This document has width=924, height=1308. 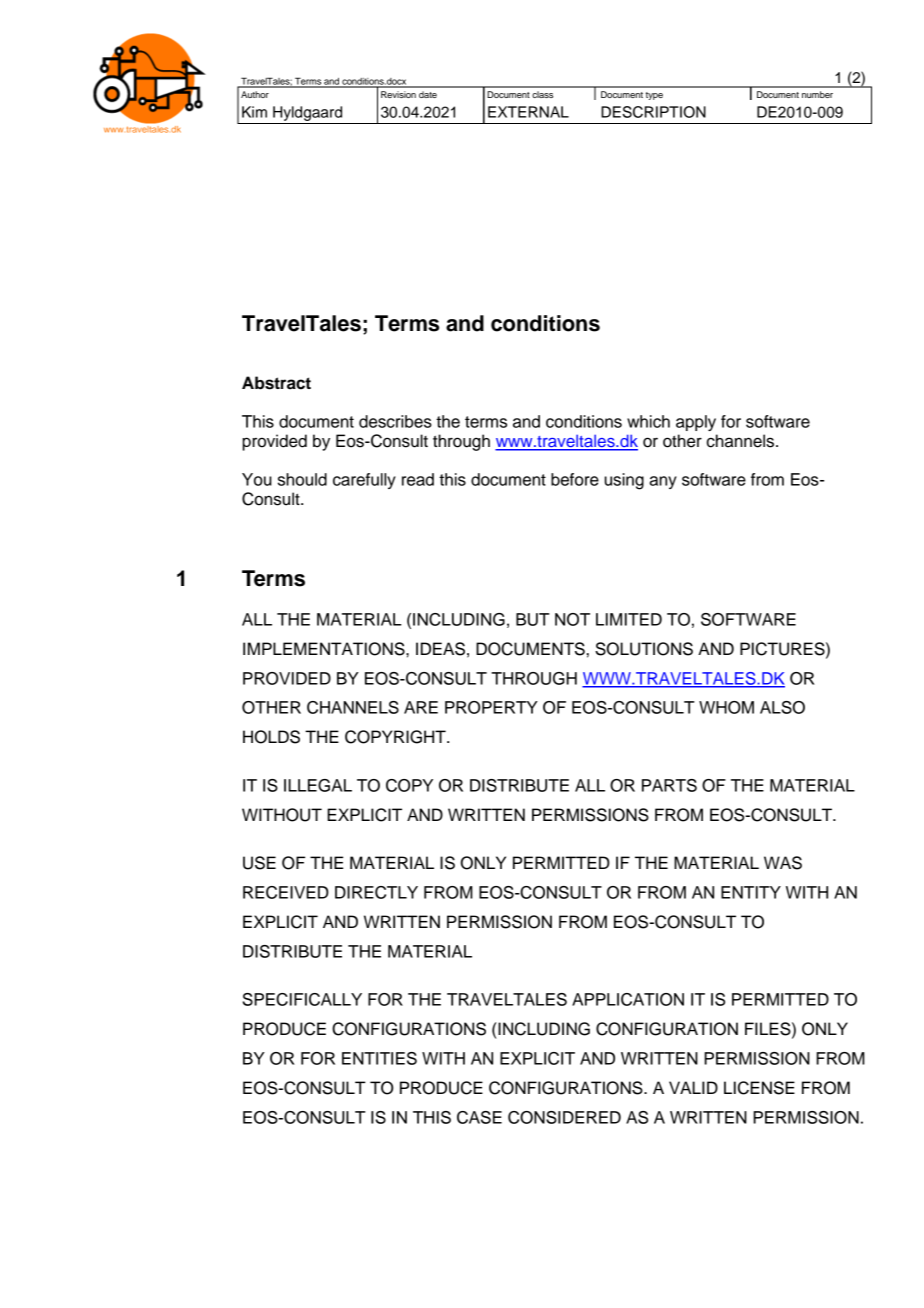 What do you see at coordinates (325, 649) in the document?
I see `IMPLEMENTATIONS` at bounding box center [325, 649].
